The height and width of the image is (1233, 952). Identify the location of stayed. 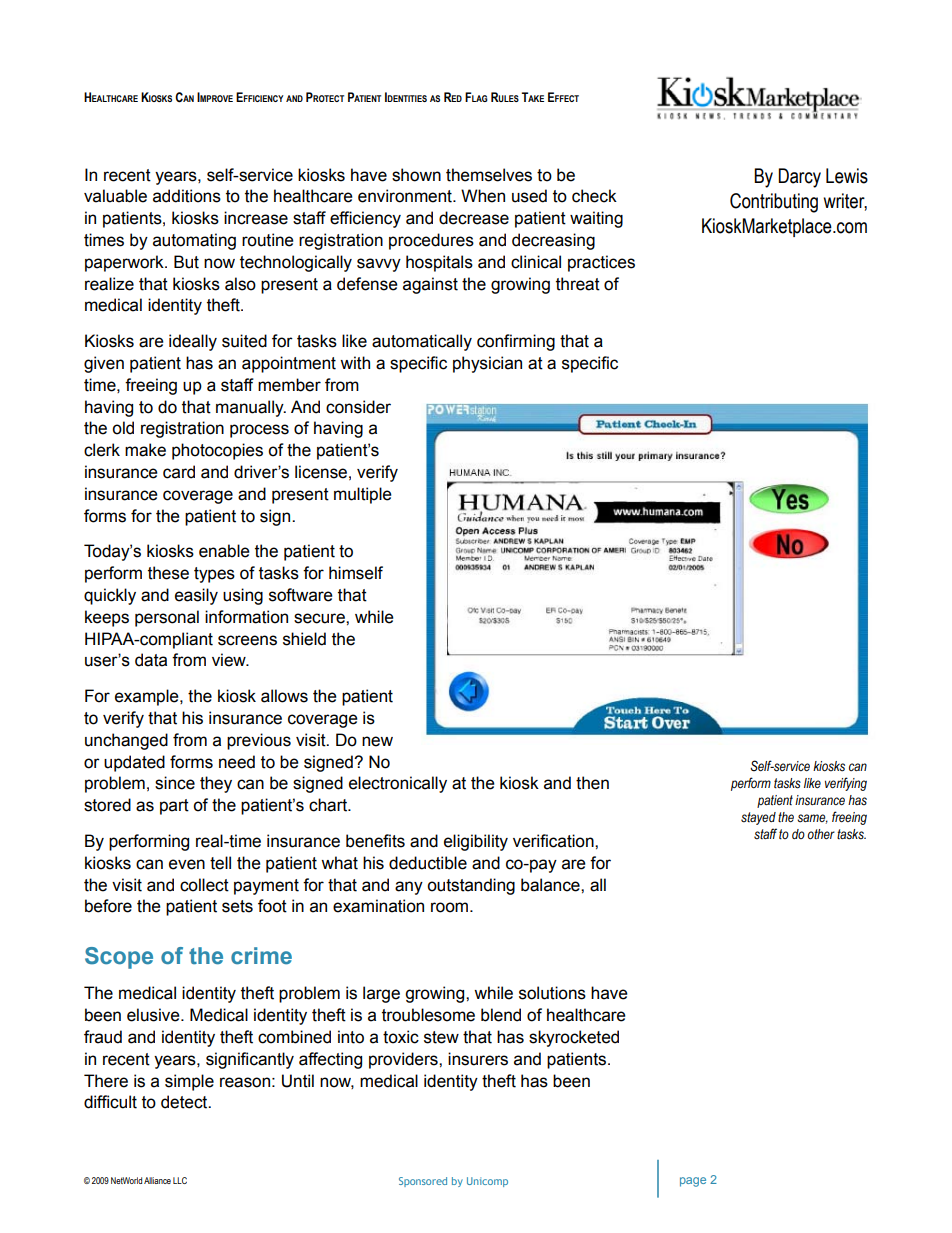
(758, 818).
